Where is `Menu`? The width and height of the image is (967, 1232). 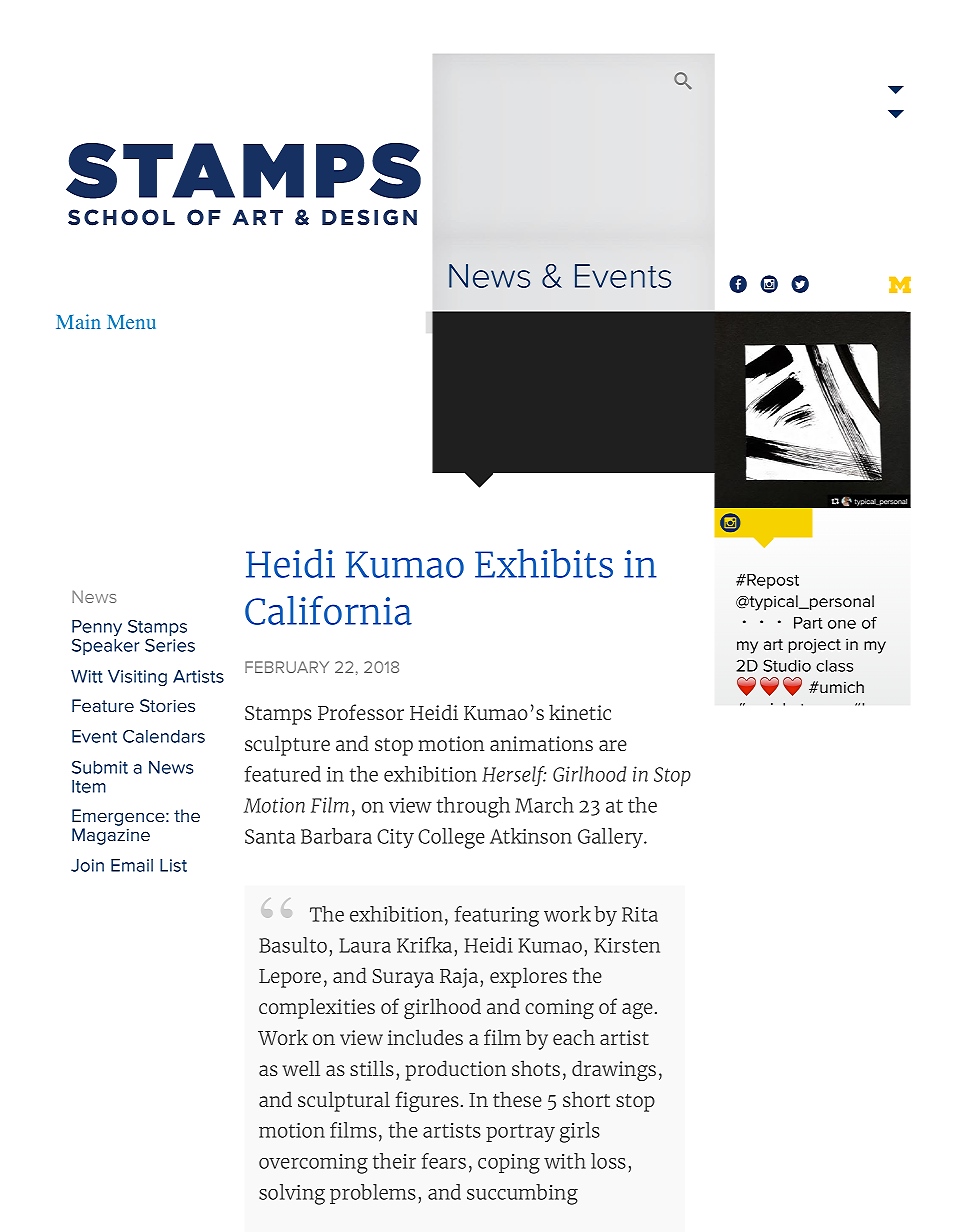
Menu is located at coordinates (131, 322).
